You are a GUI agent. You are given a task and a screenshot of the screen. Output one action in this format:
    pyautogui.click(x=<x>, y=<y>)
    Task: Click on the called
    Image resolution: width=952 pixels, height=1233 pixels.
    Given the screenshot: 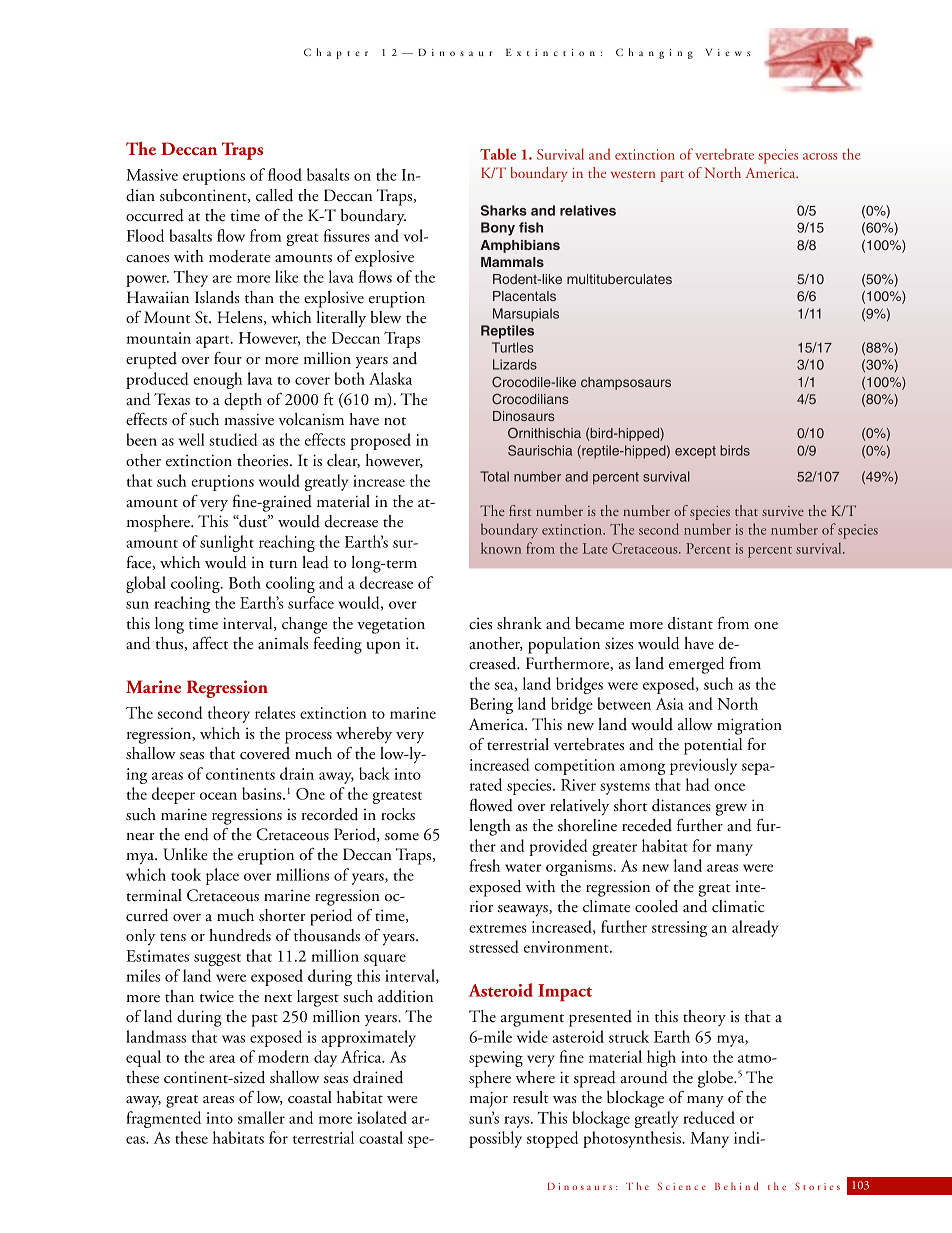 What is the action you would take?
    pyautogui.click(x=274, y=195)
